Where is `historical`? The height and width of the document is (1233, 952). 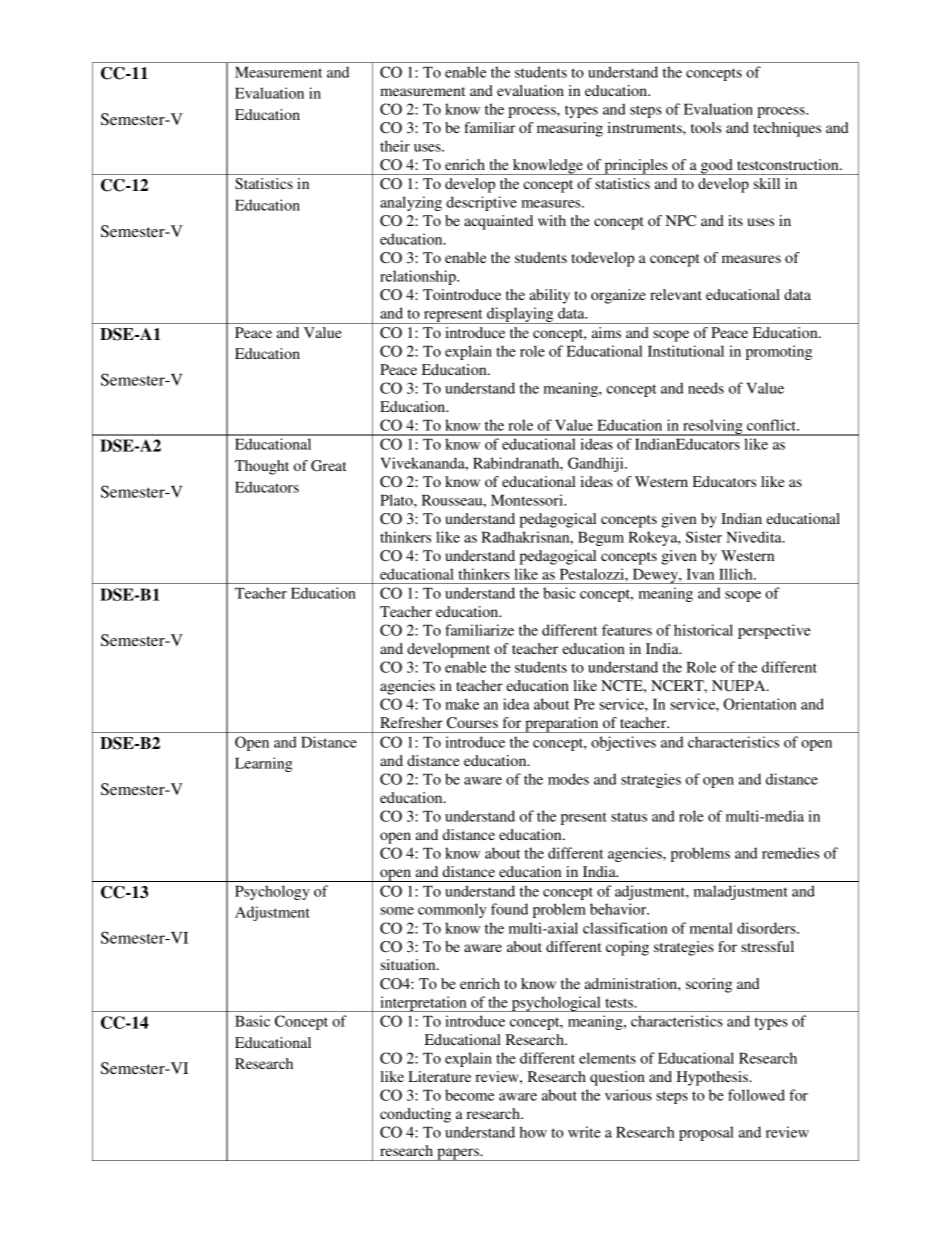
historical is located at coordinates (703, 630).
